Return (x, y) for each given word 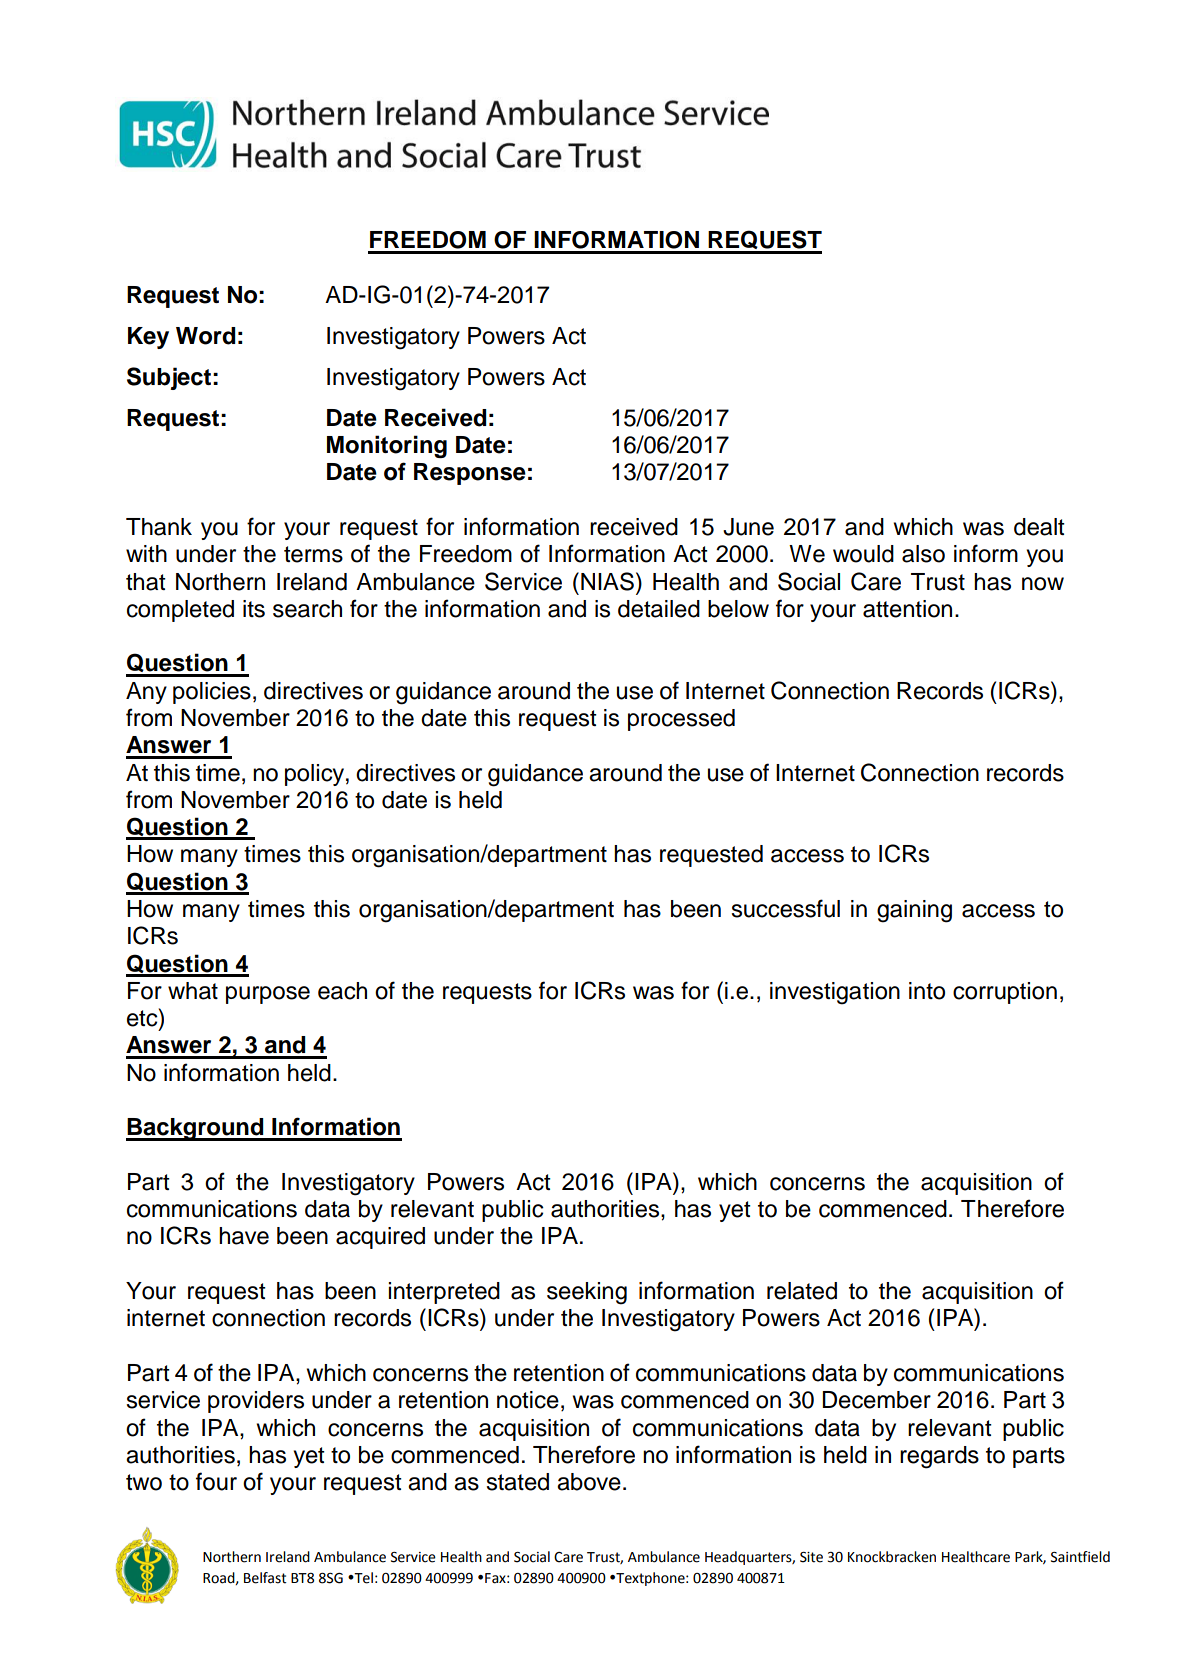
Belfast (265, 1578)
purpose (268, 995)
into (927, 991)
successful (786, 908)
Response (470, 474)
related (802, 1291)
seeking (587, 1293)
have (244, 1236)
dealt (1039, 527)
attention (907, 609)
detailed (659, 609)
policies (212, 693)
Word (206, 336)
